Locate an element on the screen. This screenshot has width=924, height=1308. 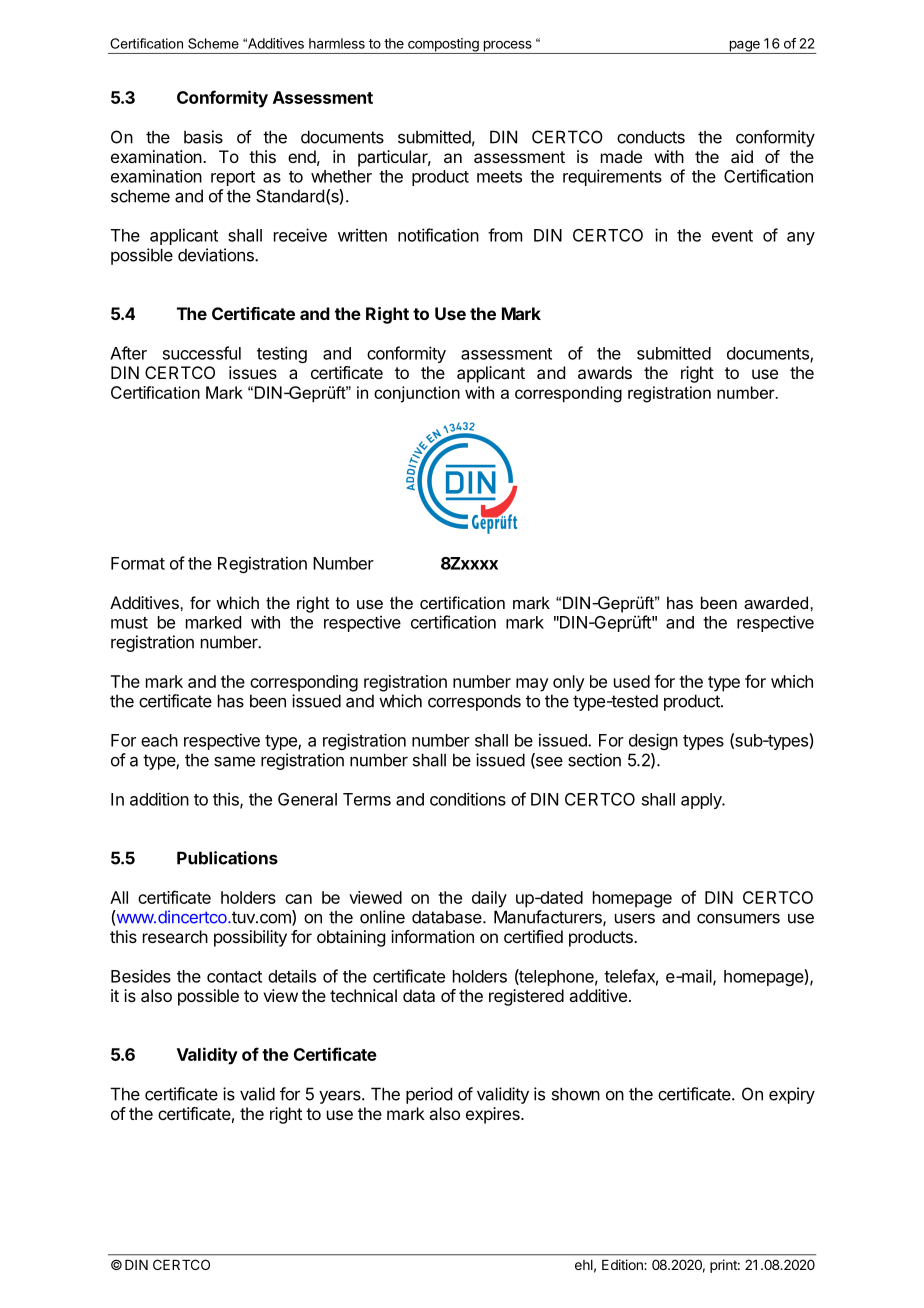
issues is located at coordinates (253, 372).
